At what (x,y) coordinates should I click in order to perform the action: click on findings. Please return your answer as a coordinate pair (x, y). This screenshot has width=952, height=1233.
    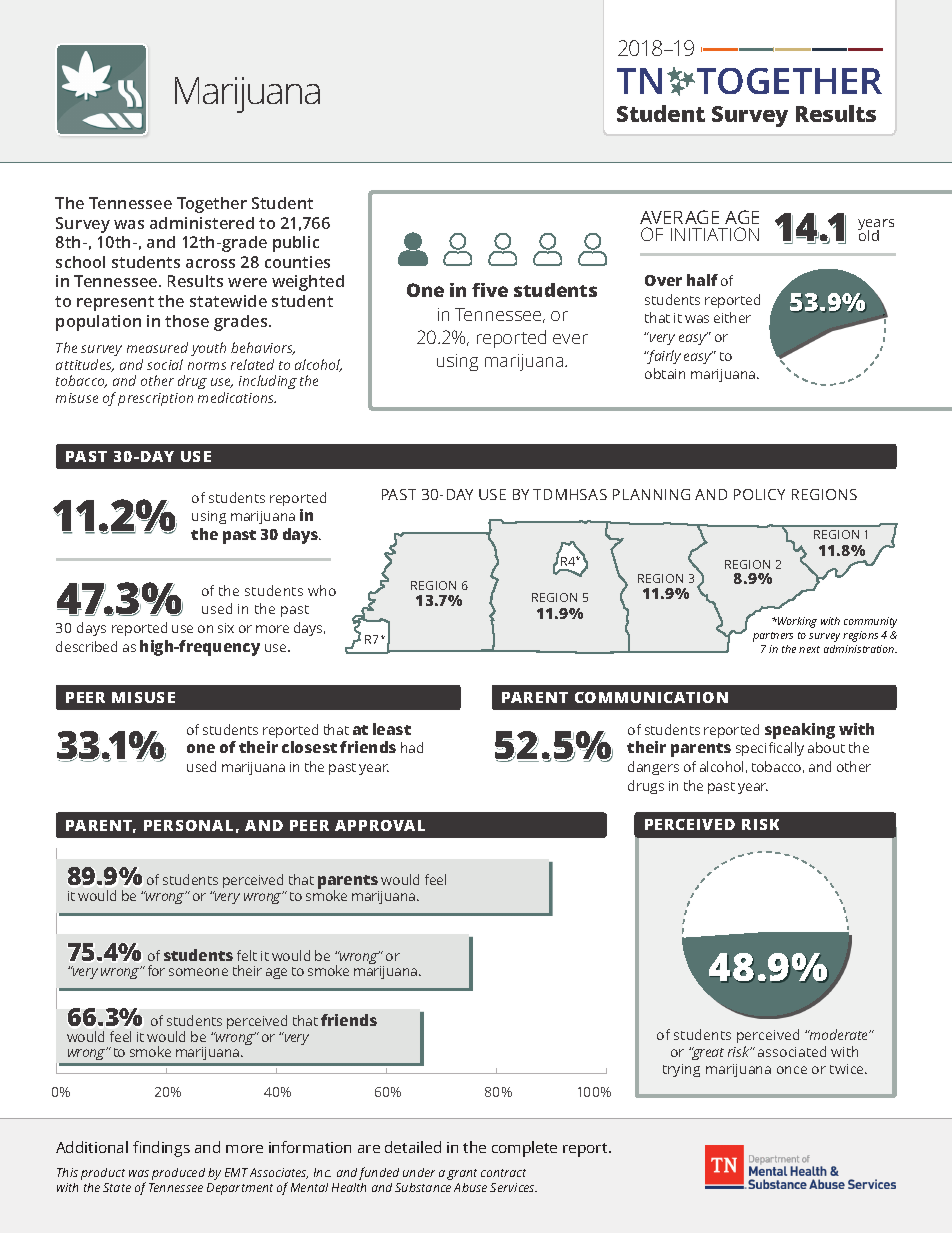
    Looking at the image, I should click on (161, 1149).
